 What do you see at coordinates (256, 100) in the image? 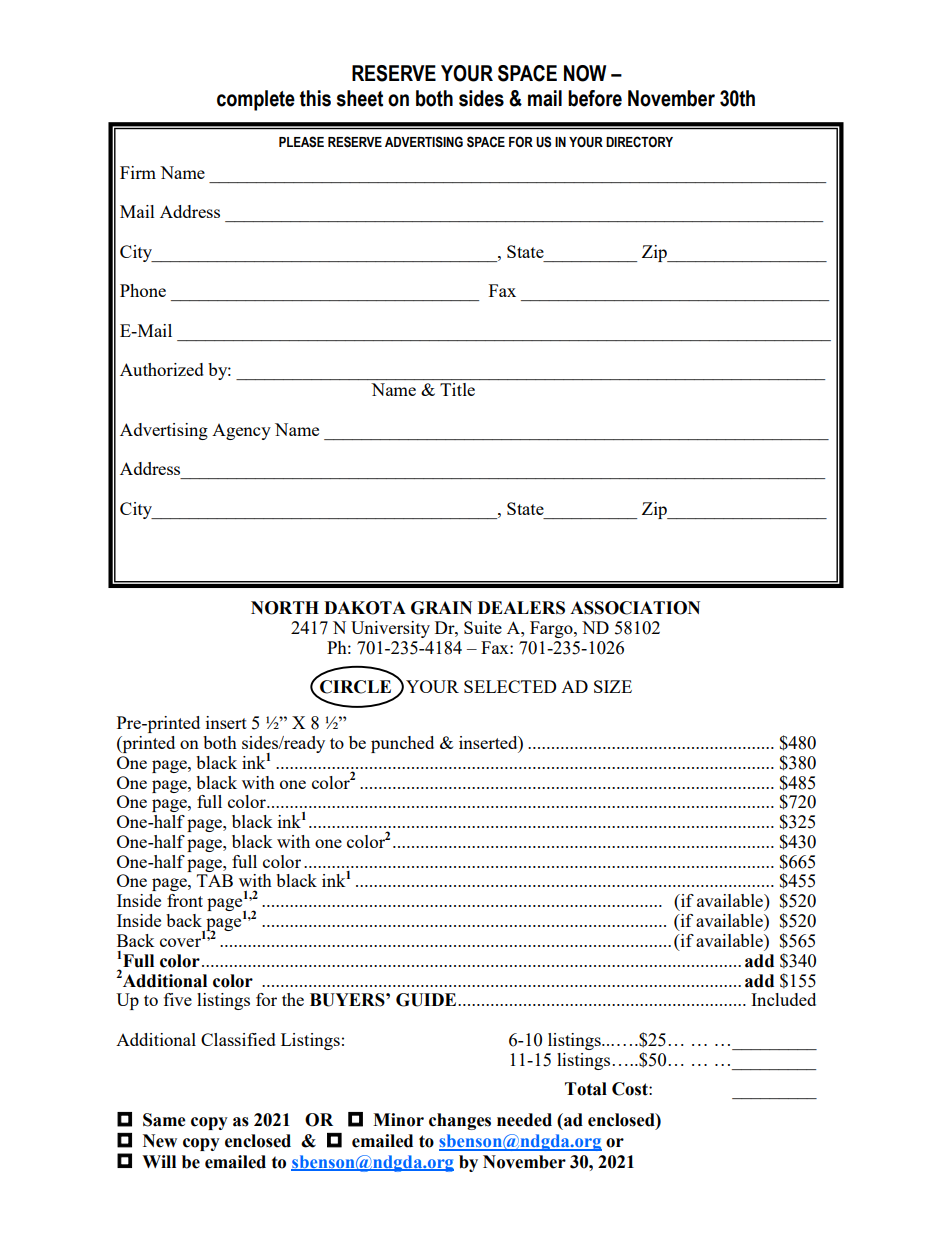
I see `complete` at bounding box center [256, 100].
